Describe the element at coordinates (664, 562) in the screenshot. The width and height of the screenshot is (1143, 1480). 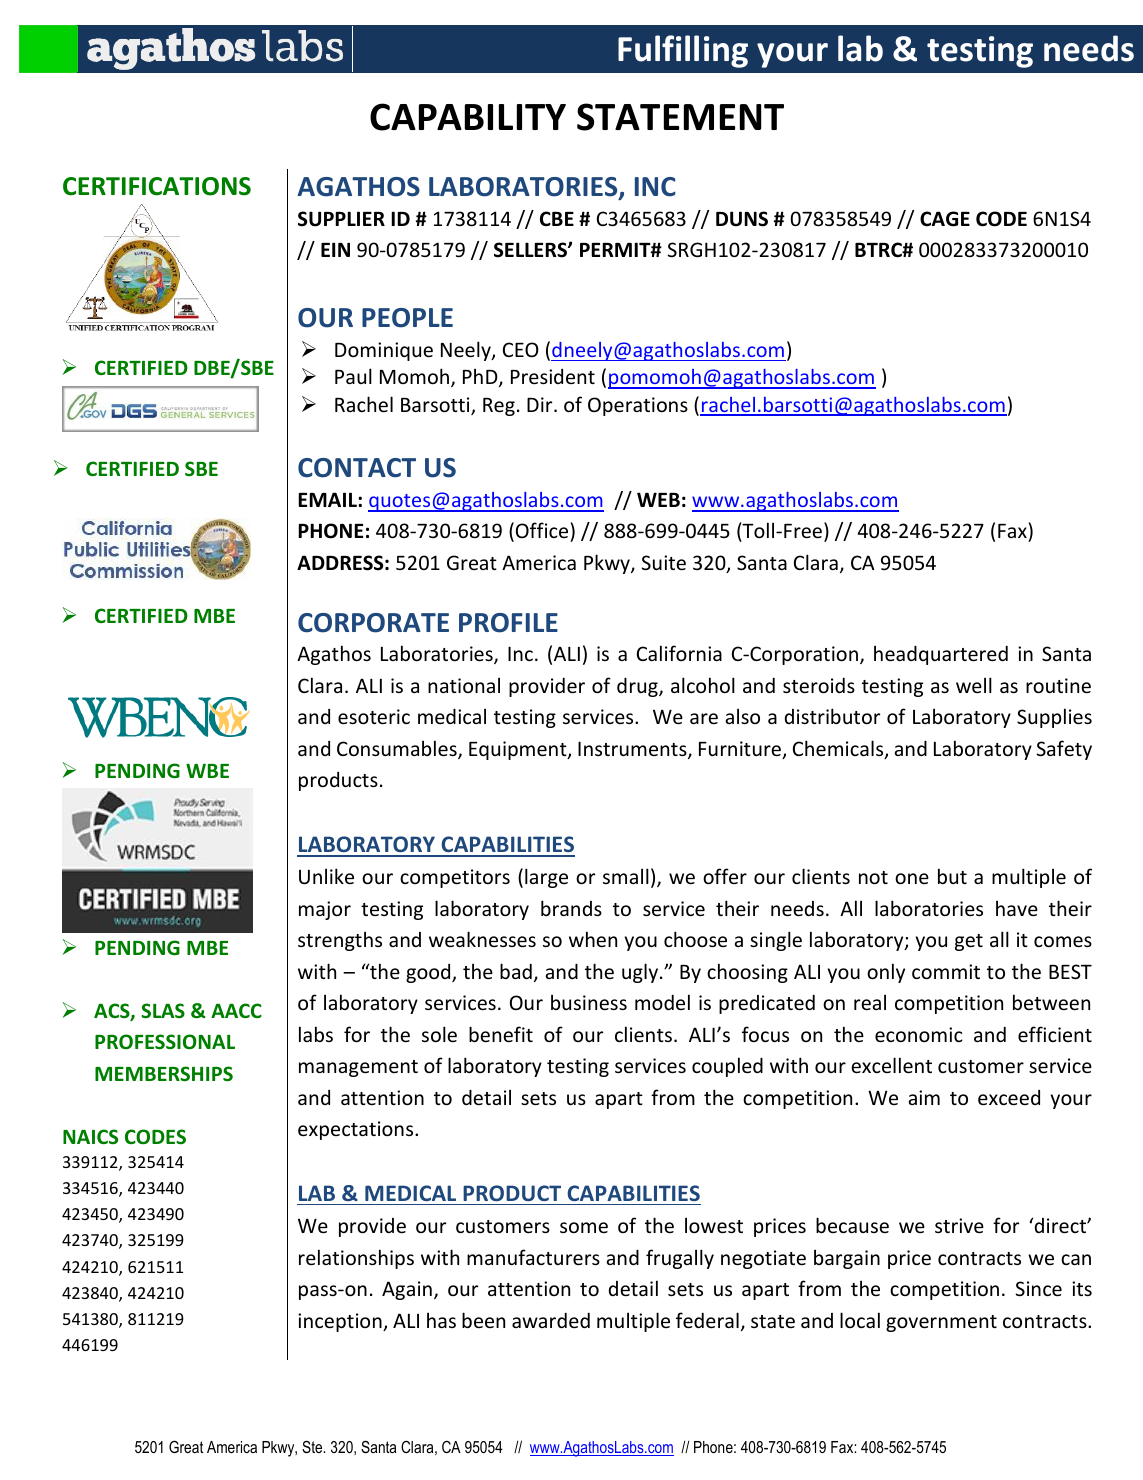
I see `Suite` at that location.
